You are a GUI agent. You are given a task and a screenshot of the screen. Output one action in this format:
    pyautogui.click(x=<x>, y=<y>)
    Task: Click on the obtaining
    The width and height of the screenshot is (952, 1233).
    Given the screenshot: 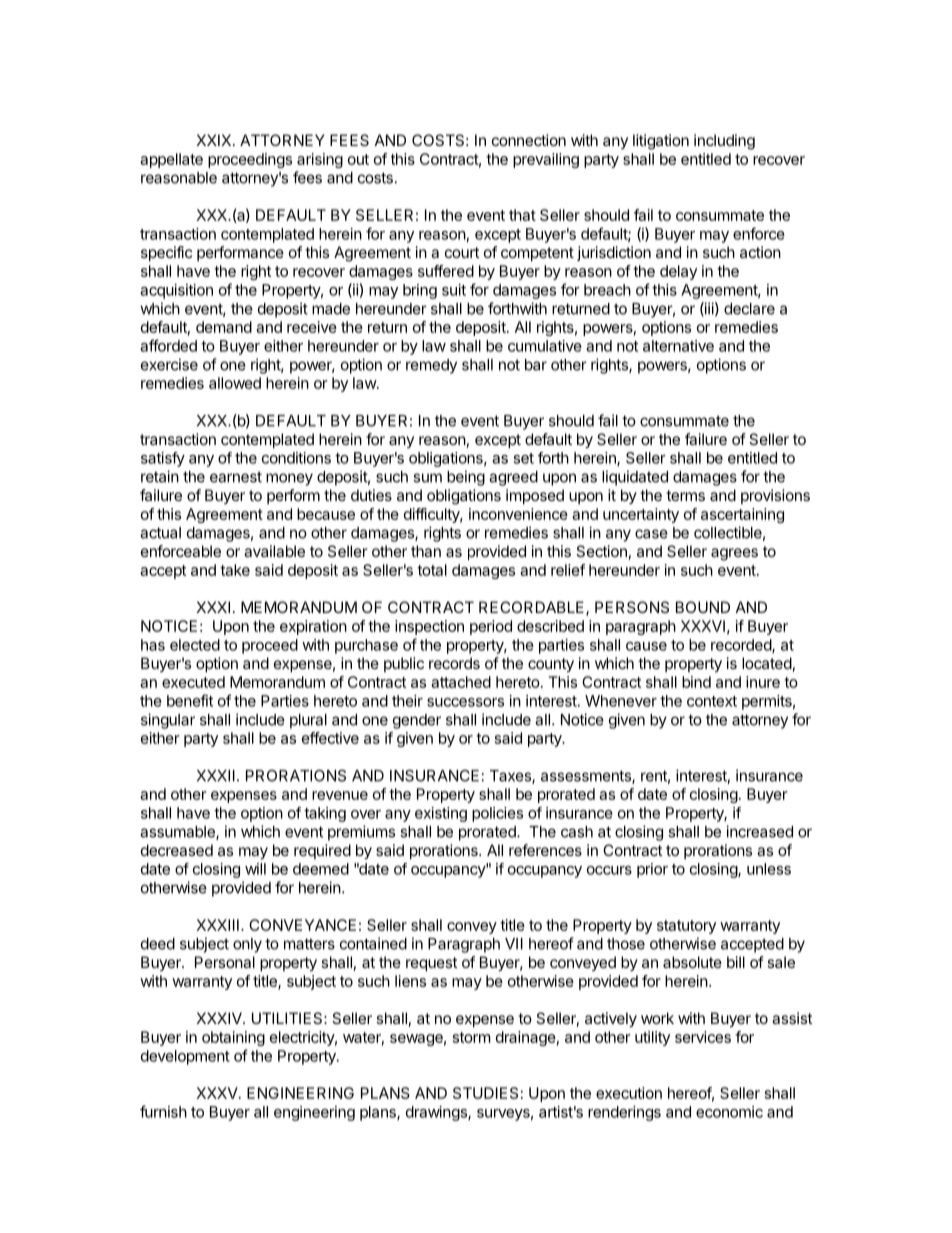 What is the action you would take?
    pyautogui.click(x=233, y=1038)
